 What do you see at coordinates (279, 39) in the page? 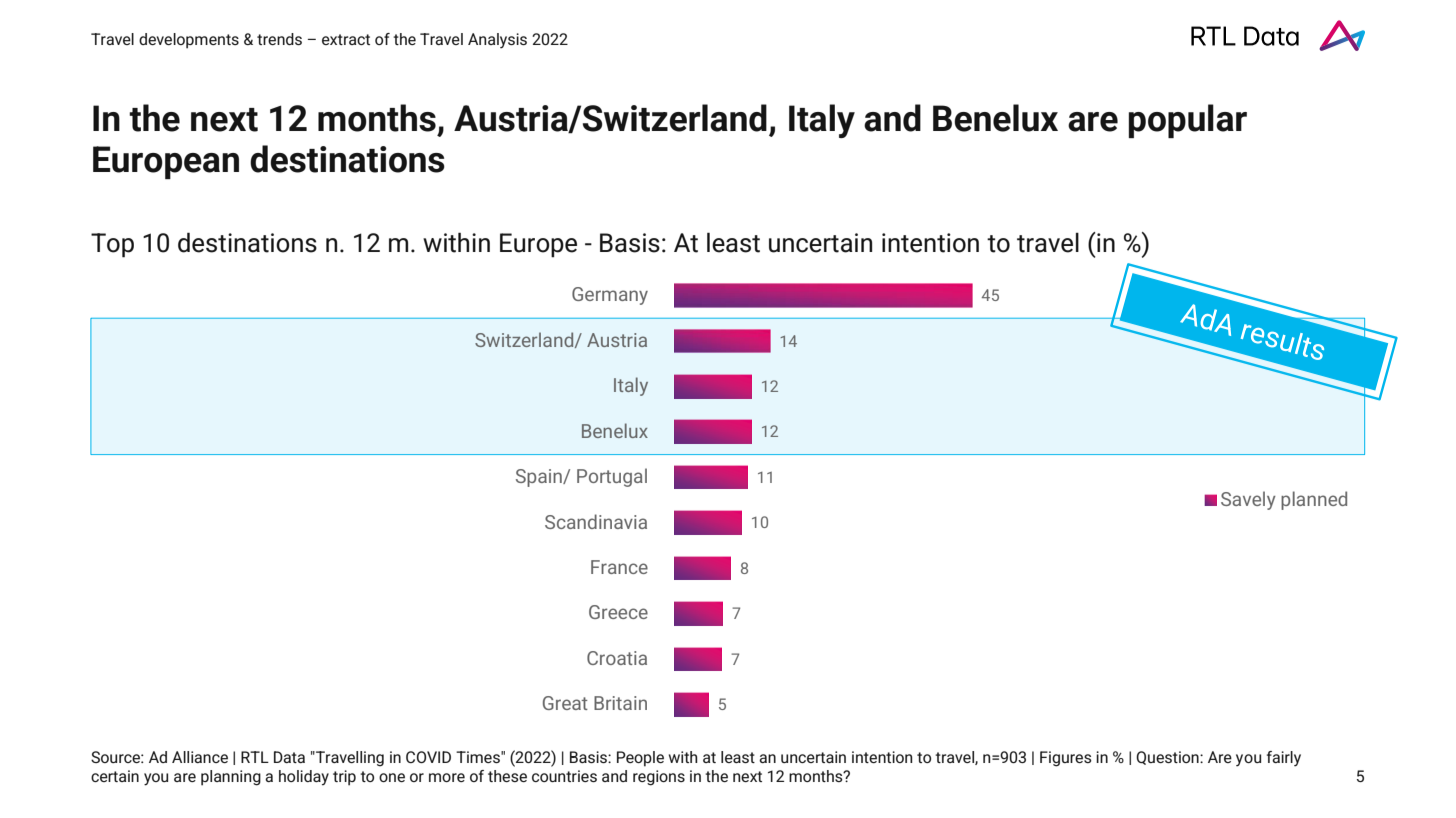
I see `trends` at bounding box center [279, 39].
